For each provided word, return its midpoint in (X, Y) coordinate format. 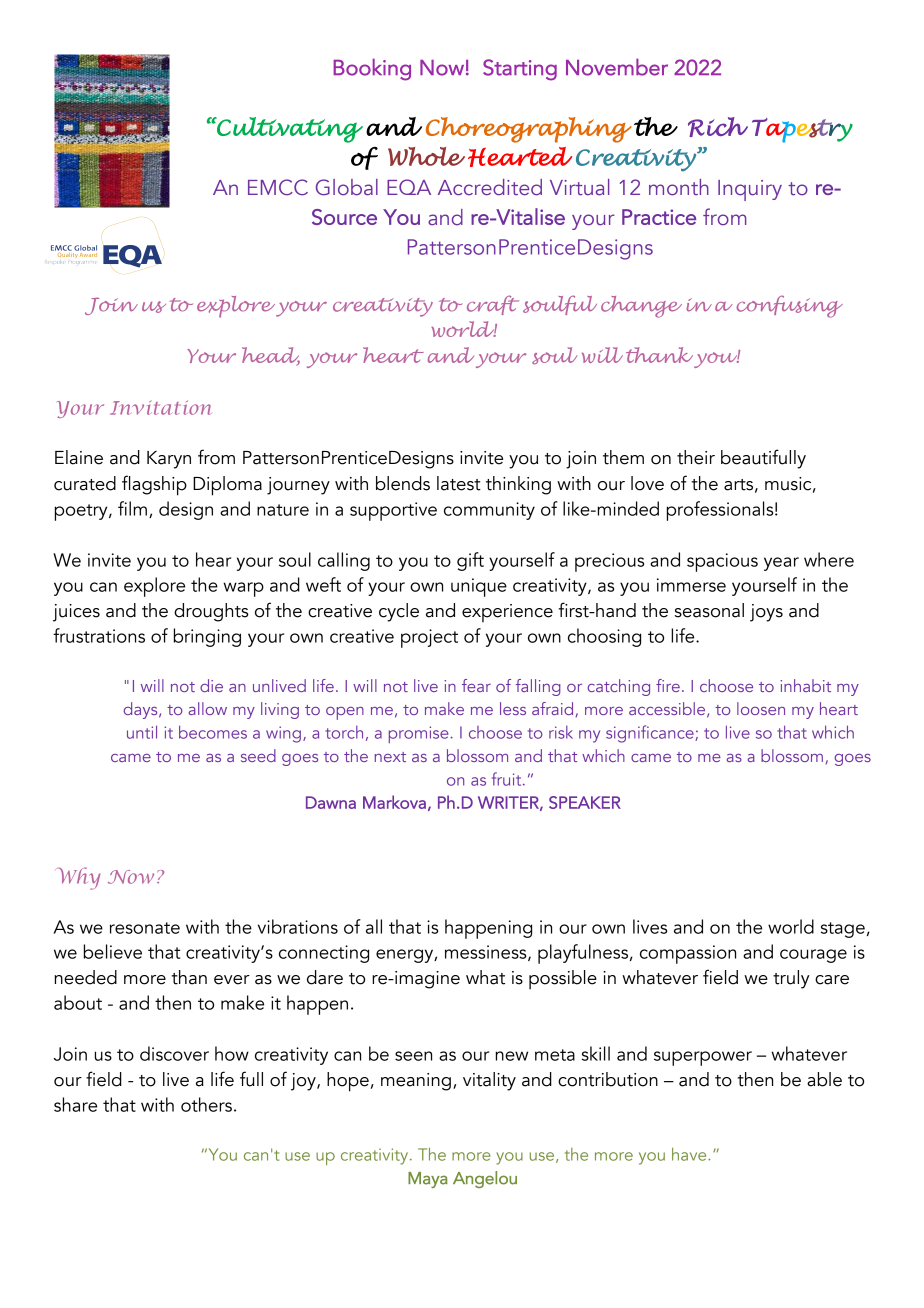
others (206, 1104)
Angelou (485, 1179)
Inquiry (750, 190)
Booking (372, 70)
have (690, 1154)
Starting (520, 70)
